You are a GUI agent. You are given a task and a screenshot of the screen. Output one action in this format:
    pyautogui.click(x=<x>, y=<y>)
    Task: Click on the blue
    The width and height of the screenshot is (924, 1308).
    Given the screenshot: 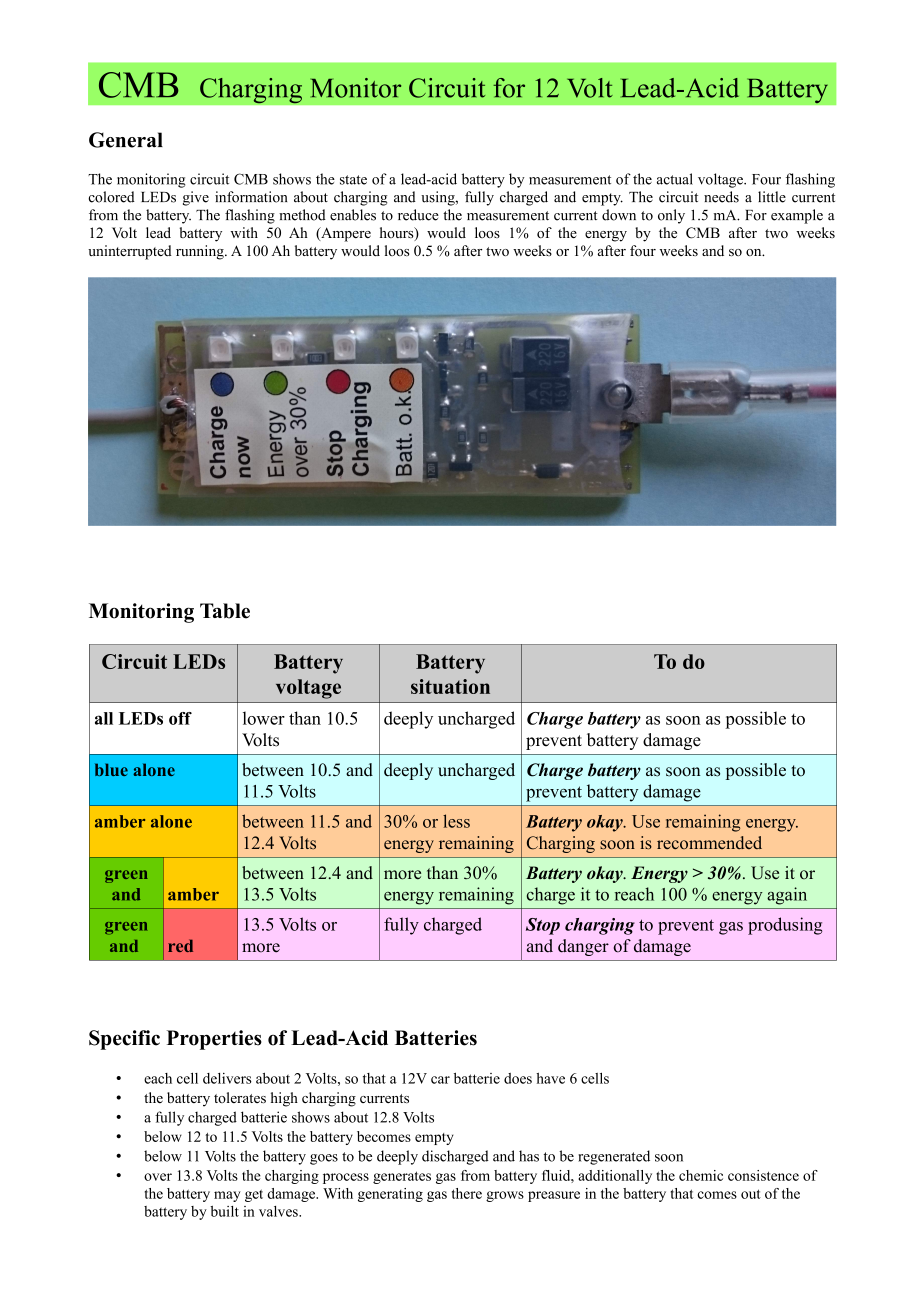 What is the action you would take?
    pyautogui.click(x=111, y=769)
